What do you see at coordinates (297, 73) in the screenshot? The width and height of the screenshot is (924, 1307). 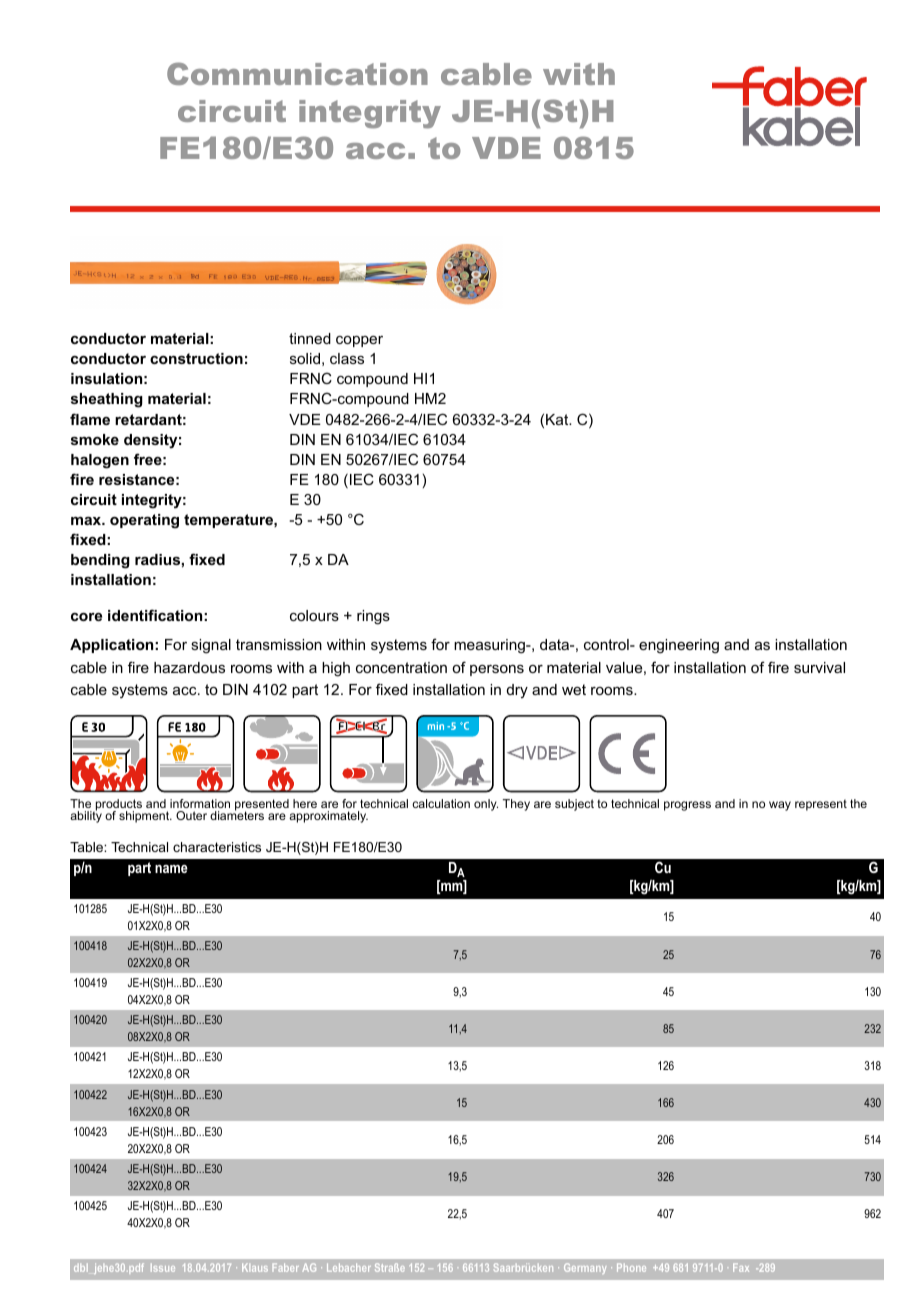 I see `Communication` at bounding box center [297, 73].
